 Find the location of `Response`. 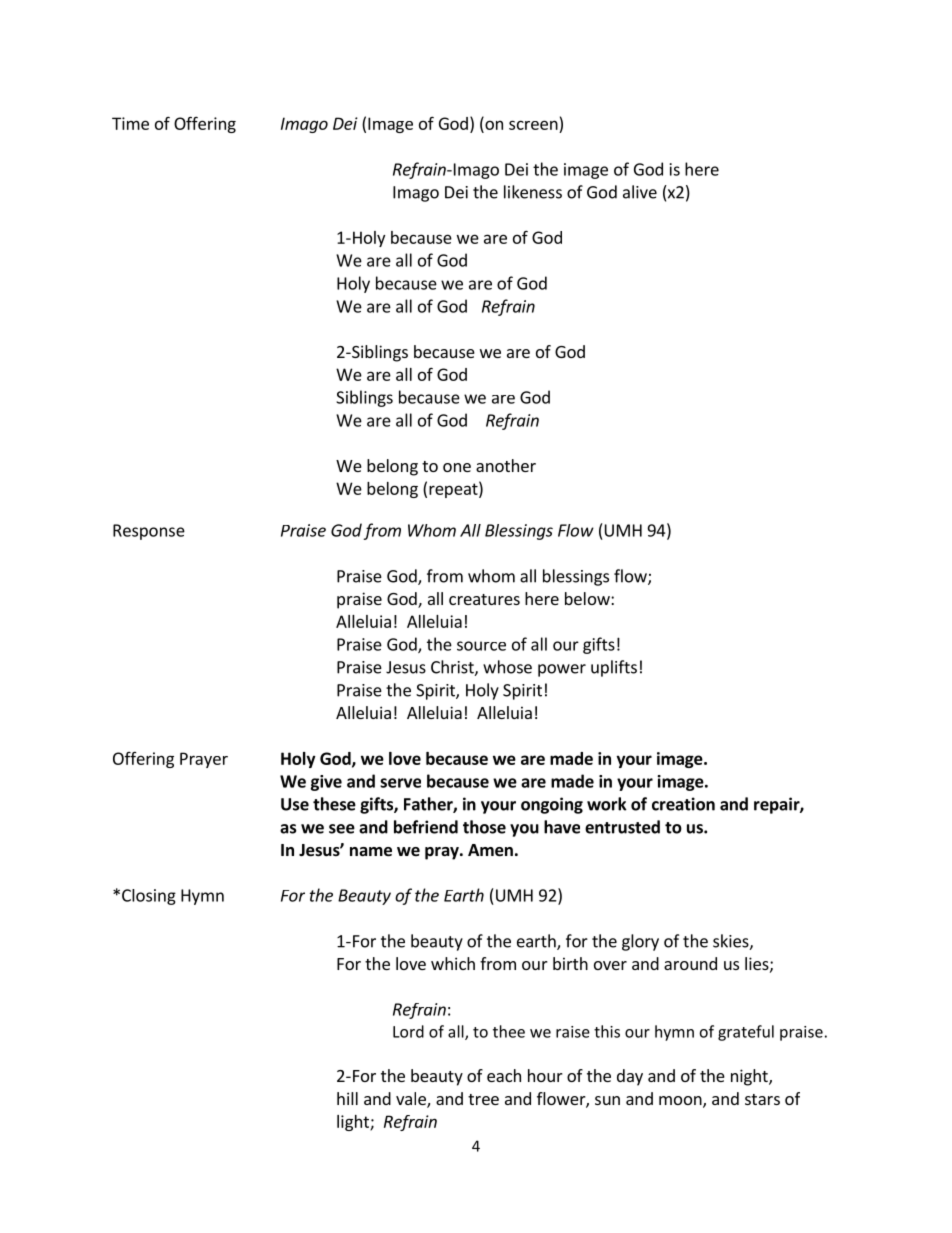

Response is located at coordinates (149, 532).
